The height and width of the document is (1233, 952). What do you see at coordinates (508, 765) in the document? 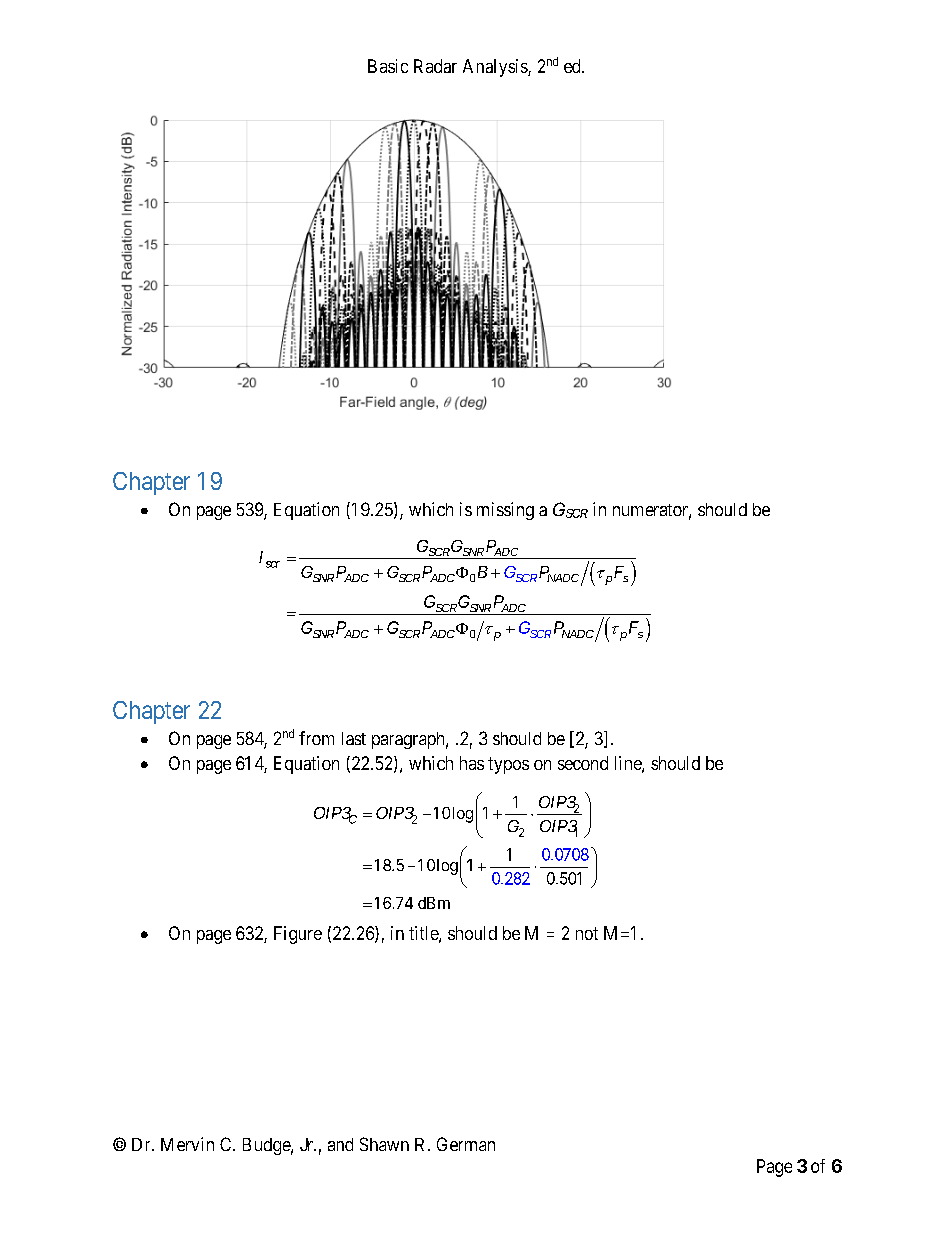
I see `typos` at bounding box center [508, 765].
